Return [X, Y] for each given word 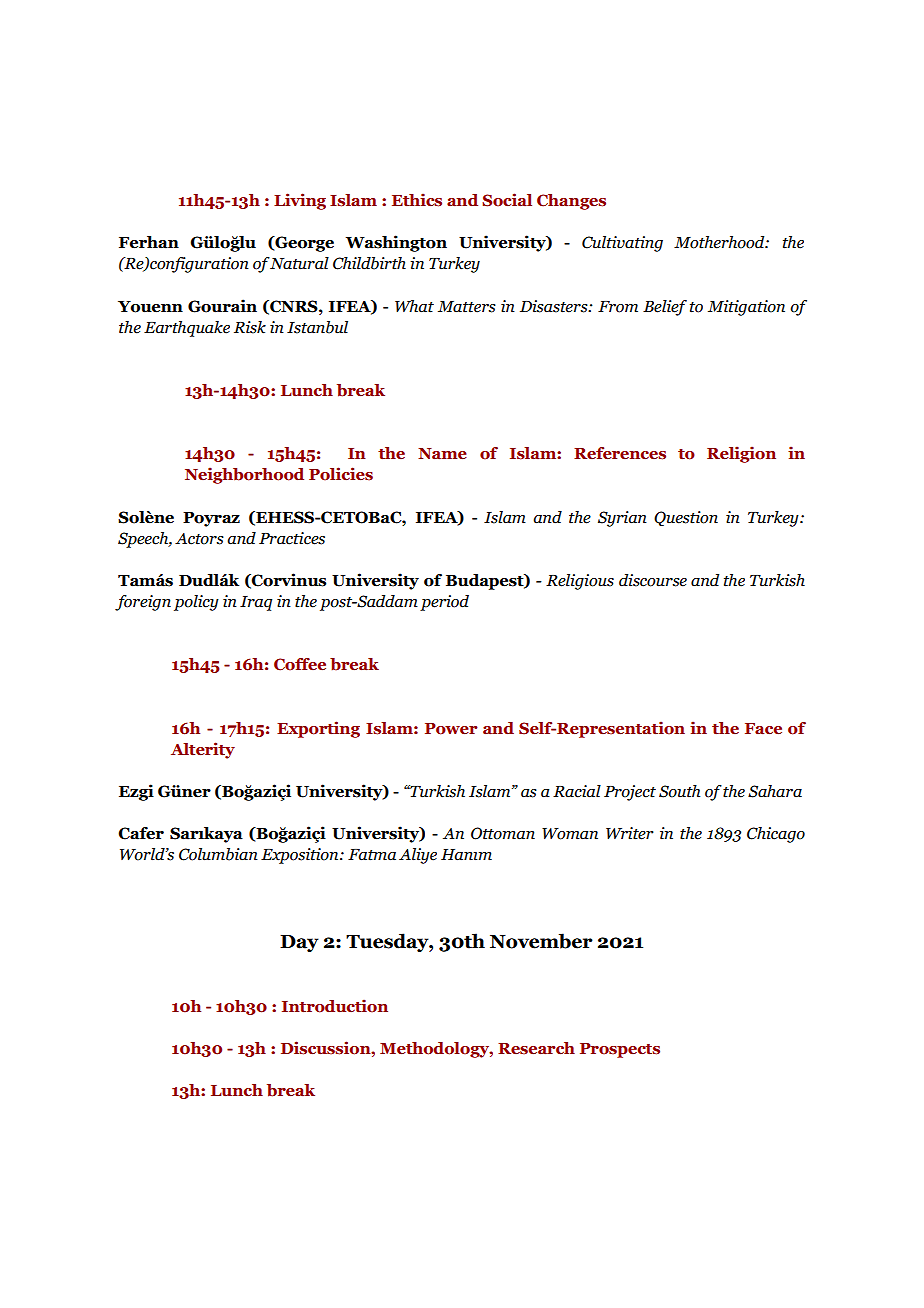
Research [536, 1048]
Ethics [417, 200]
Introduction [335, 1006]
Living [300, 201]
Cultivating [622, 244]
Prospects [620, 1050]
